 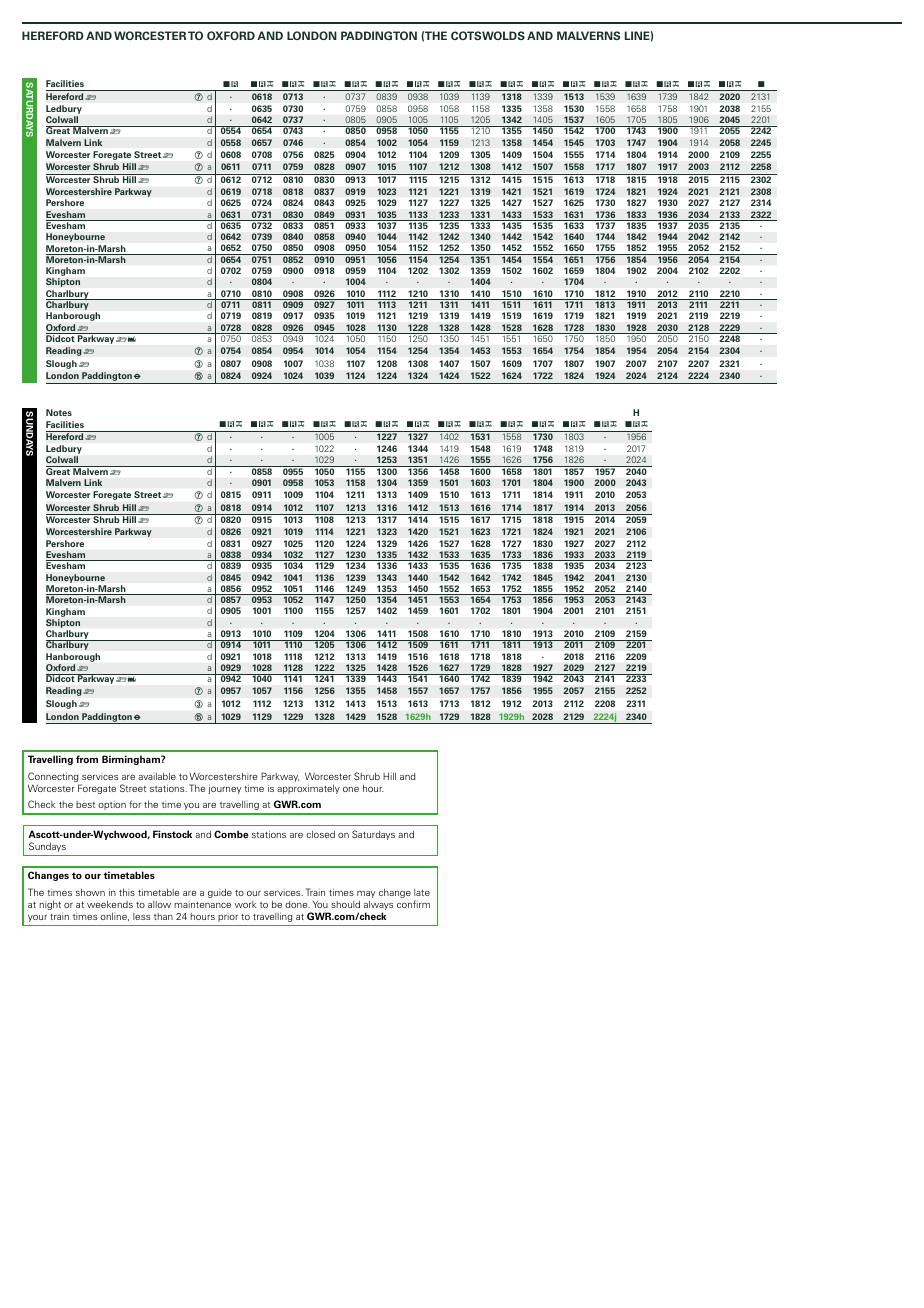 What do you see at coordinates (87, 759) in the image?
I see `from` at bounding box center [87, 759].
